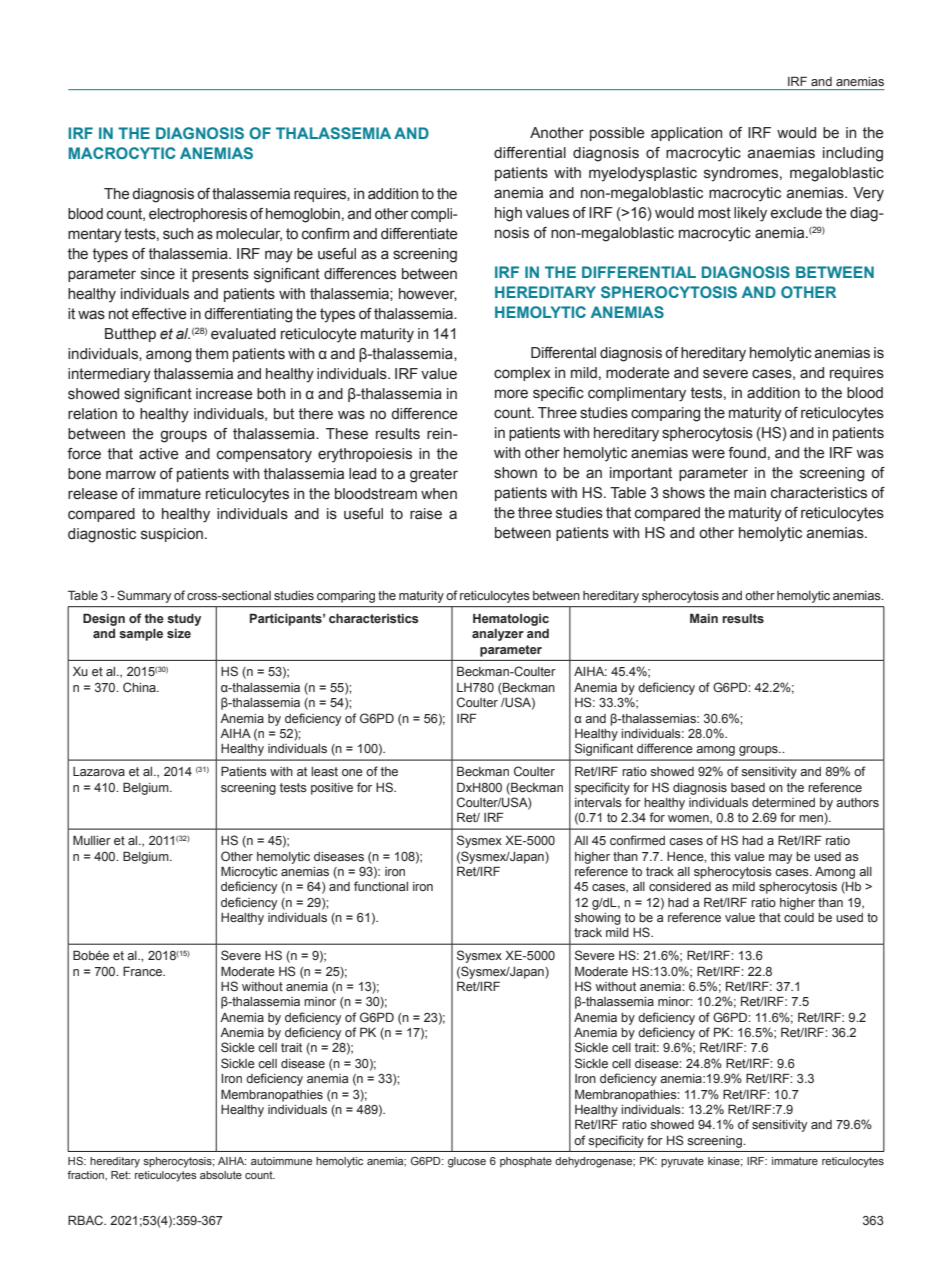  Describe the element at coordinates (721, 856) in the page. I see `this` at that location.
